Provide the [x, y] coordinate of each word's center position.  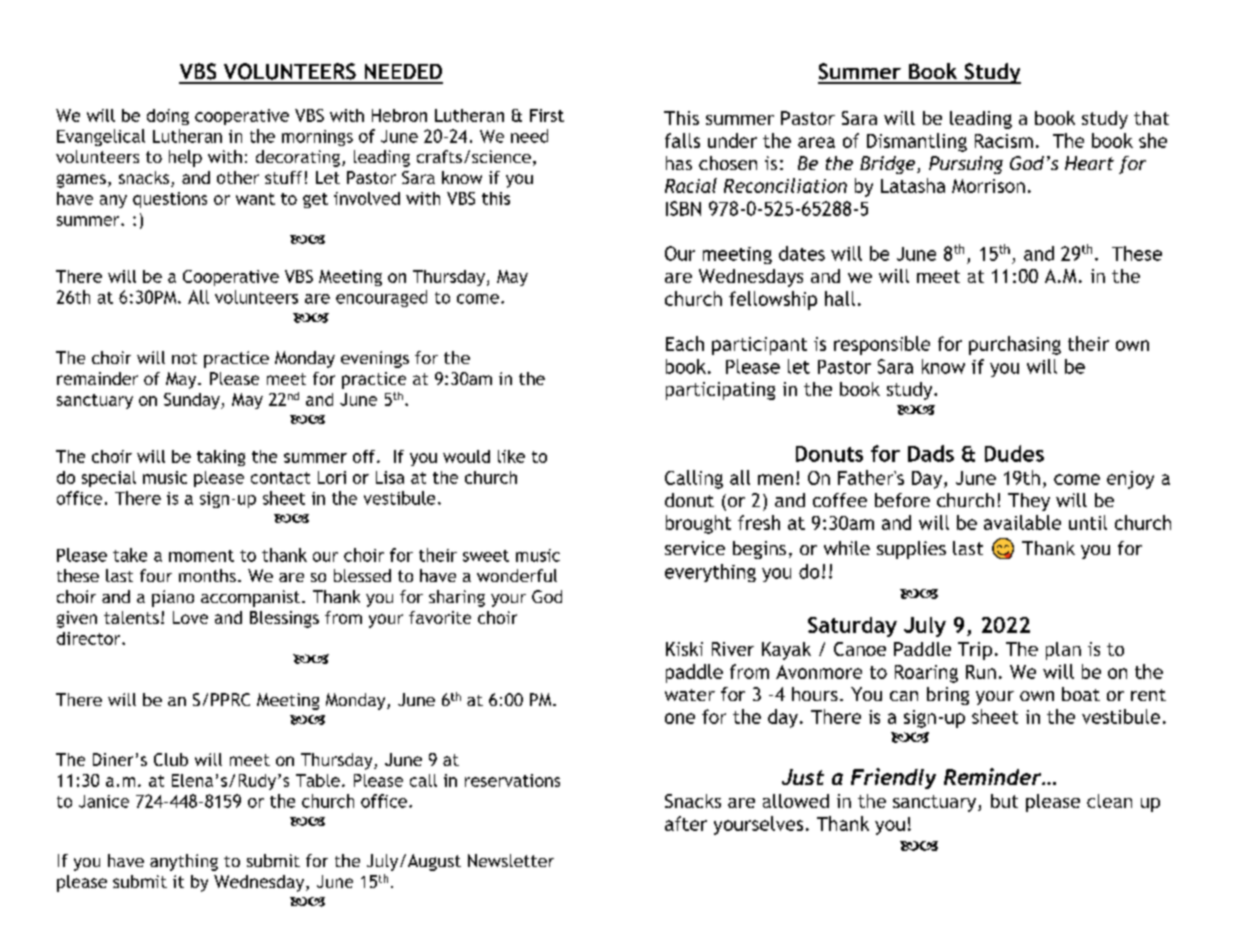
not [184, 358]
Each [685, 343]
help [185, 158]
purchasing [1015, 345]
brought [698, 524]
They [1029, 502]
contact [280, 478]
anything [184, 862]
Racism [1004, 141]
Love [190, 617]
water [690, 695]
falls [682, 140]
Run [981, 672]
